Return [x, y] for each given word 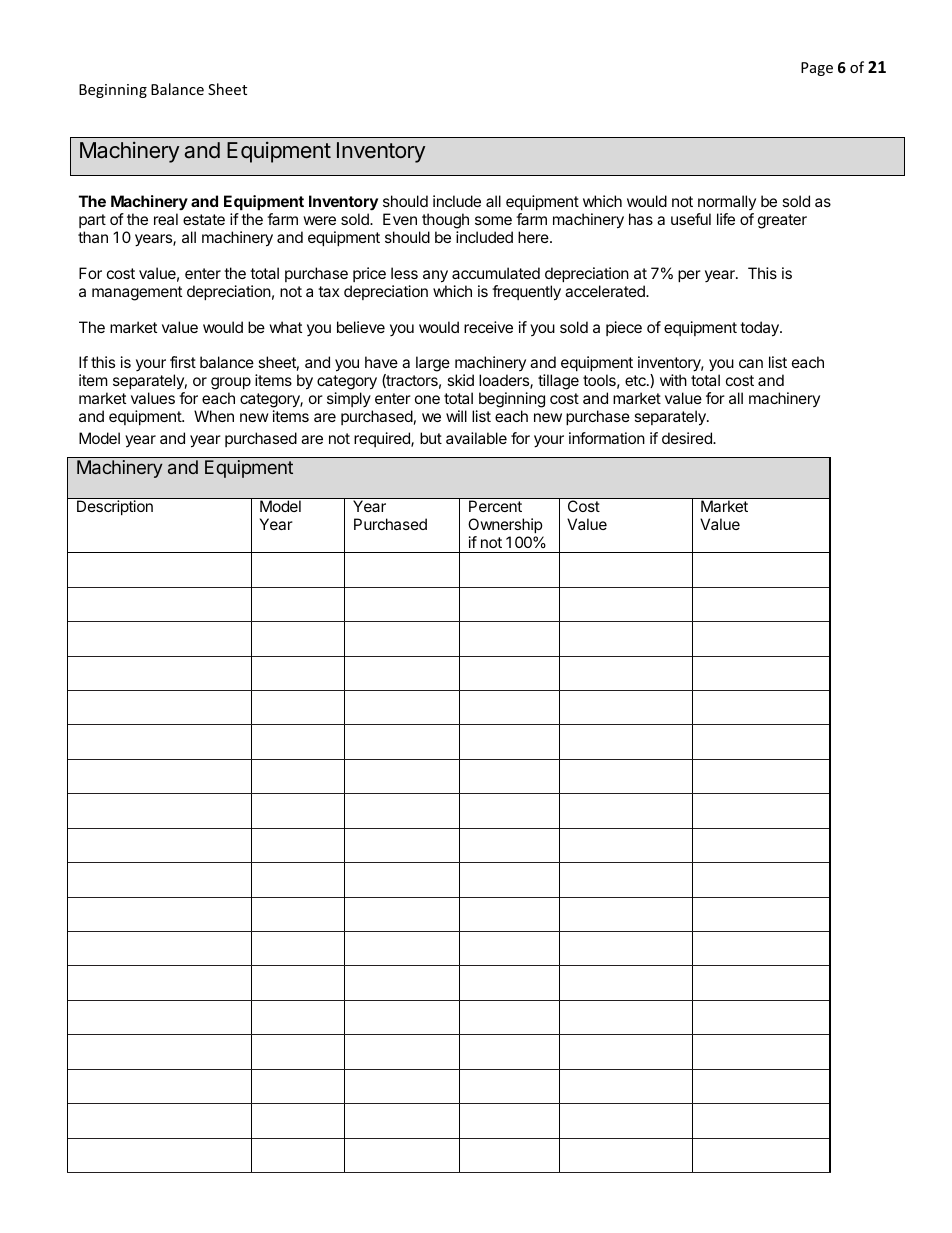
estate [204, 219]
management [137, 293]
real [166, 219]
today [760, 329]
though [445, 222]
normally [726, 204]
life [726, 219]
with [673, 380]
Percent [495, 506]
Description [115, 507]
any [435, 276]
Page [817, 69]
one [427, 399]
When [214, 416]
